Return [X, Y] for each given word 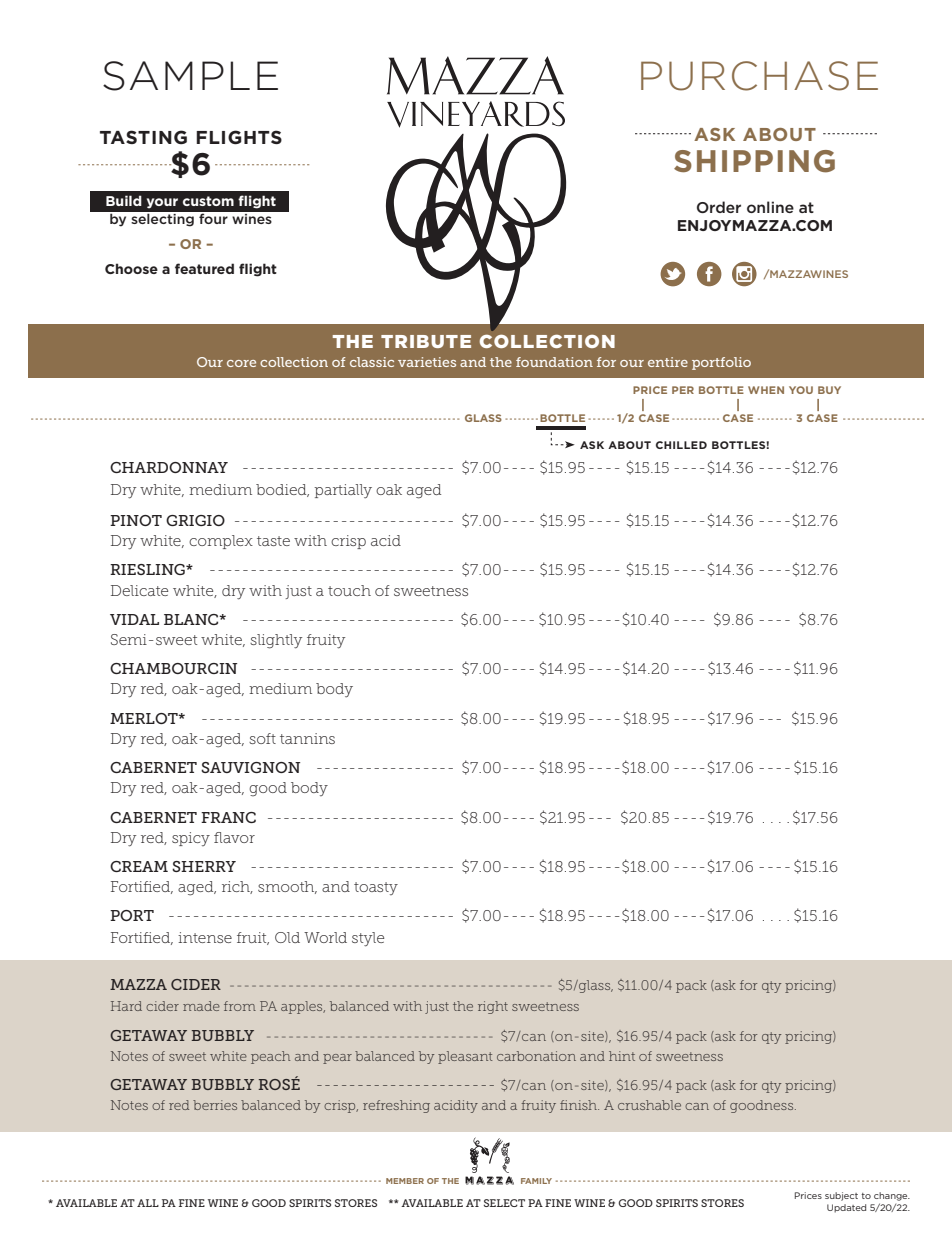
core [241, 363]
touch [349, 590]
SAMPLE [190, 76]
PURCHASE [759, 76]
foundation [554, 362]
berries [215, 1105]
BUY [829, 390]
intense [205, 937]
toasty [376, 888]
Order [719, 207]
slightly [276, 641]
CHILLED [681, 445]
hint [622, 1056]
